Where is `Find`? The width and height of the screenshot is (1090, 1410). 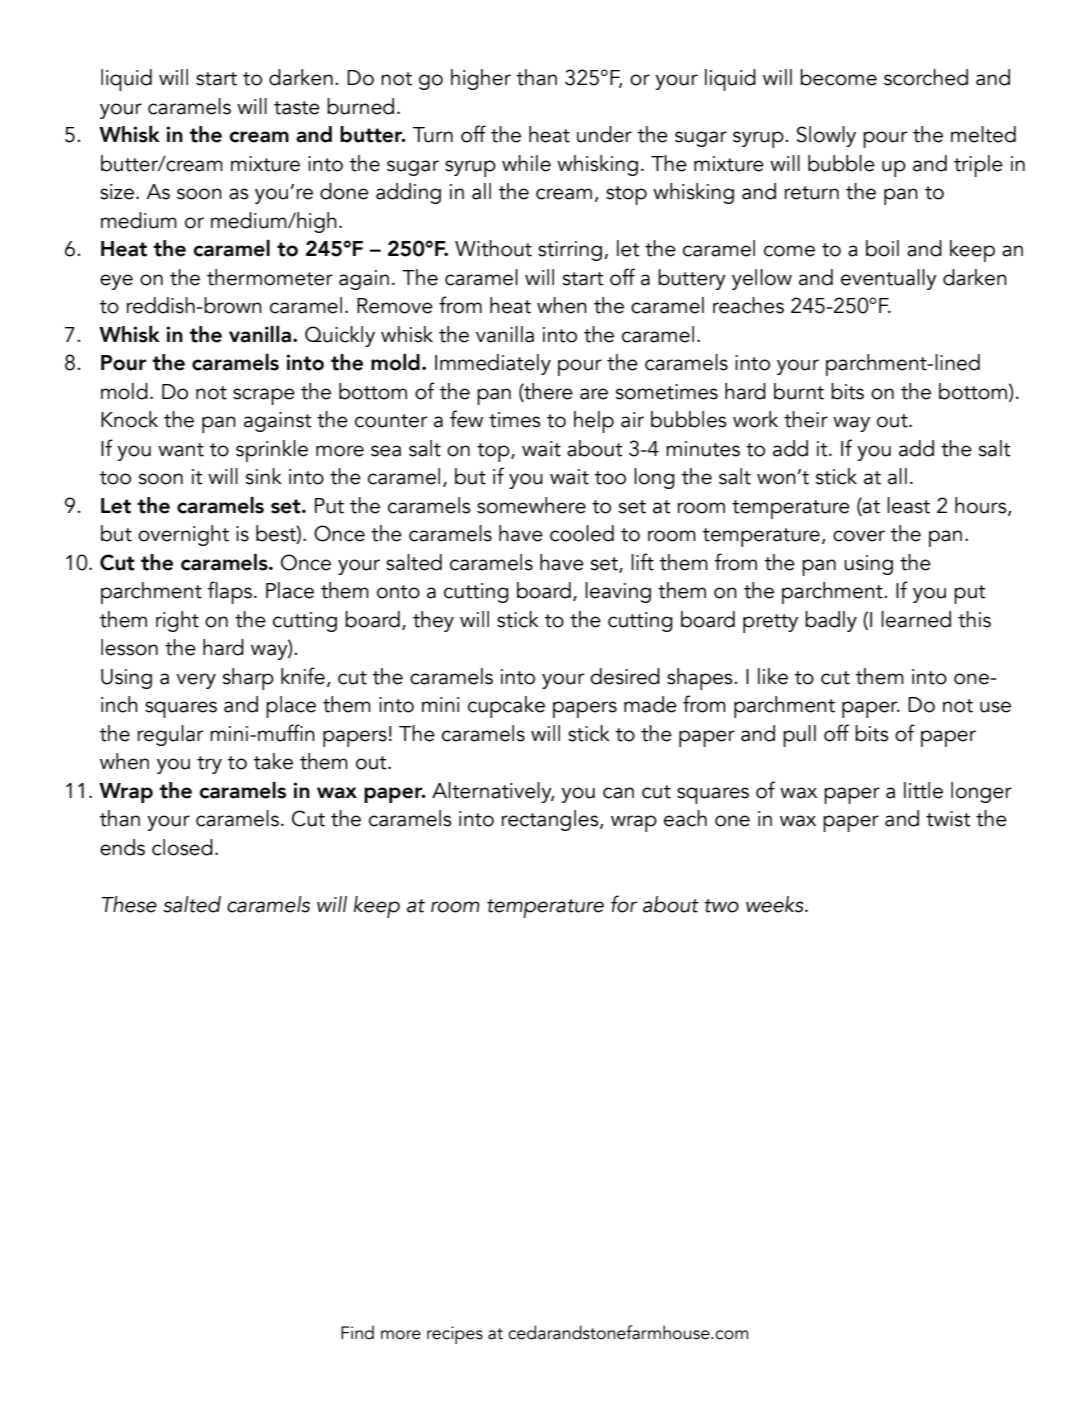
Find is located at coordinates (357, 1332).
